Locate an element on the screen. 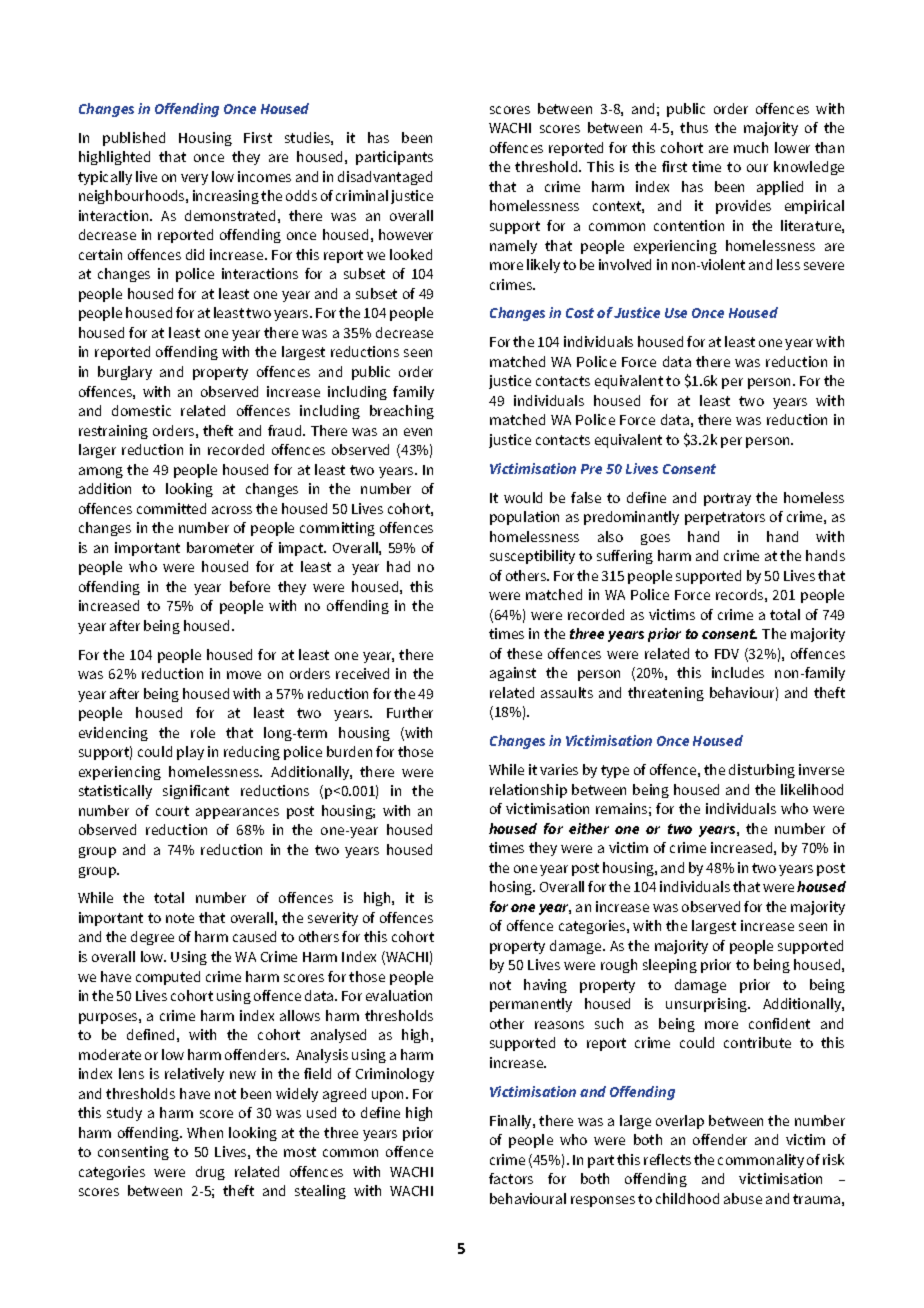  factors is located at coordinates (511, 1178).
